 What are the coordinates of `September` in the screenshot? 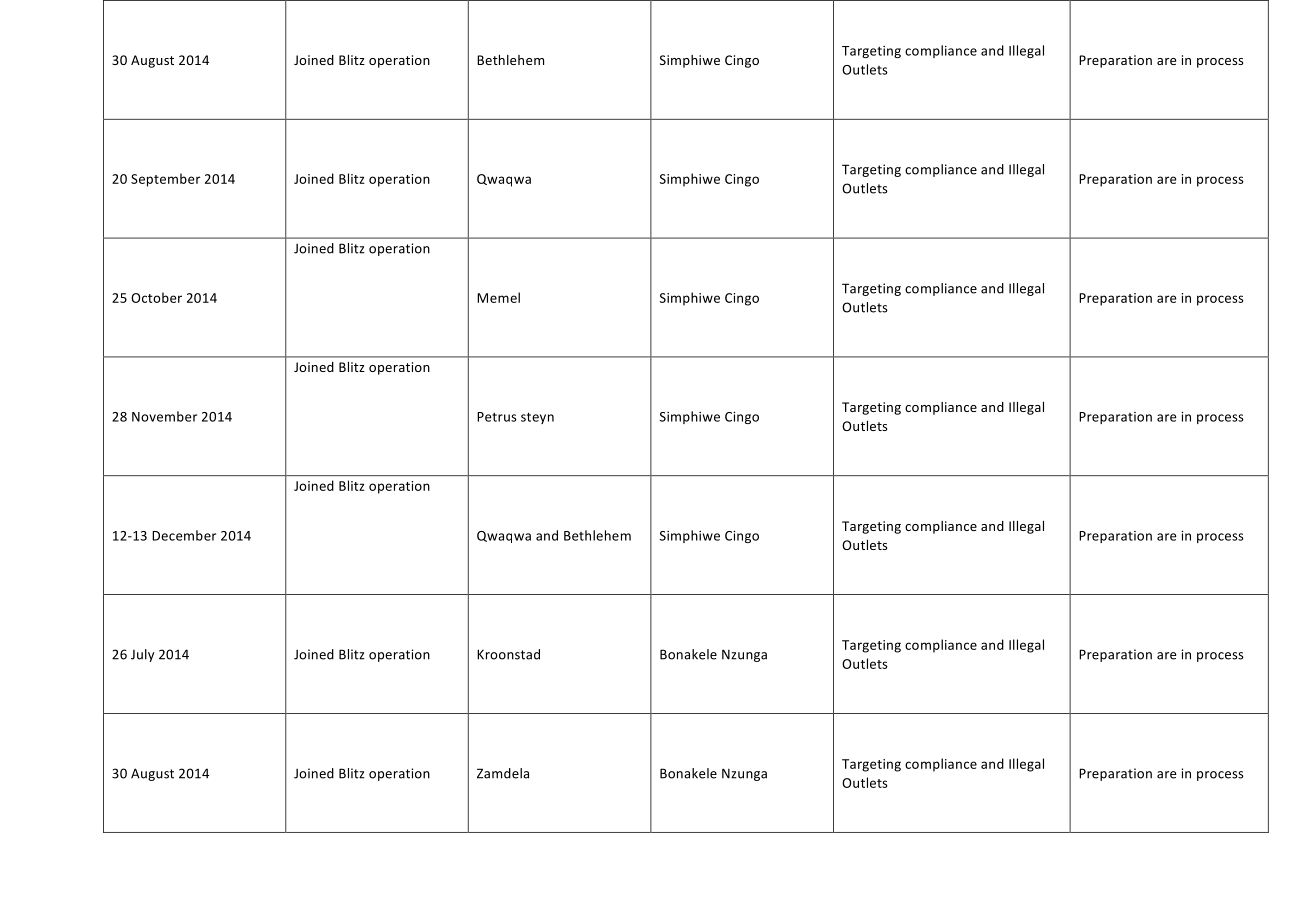 It's located at (166, 180).
